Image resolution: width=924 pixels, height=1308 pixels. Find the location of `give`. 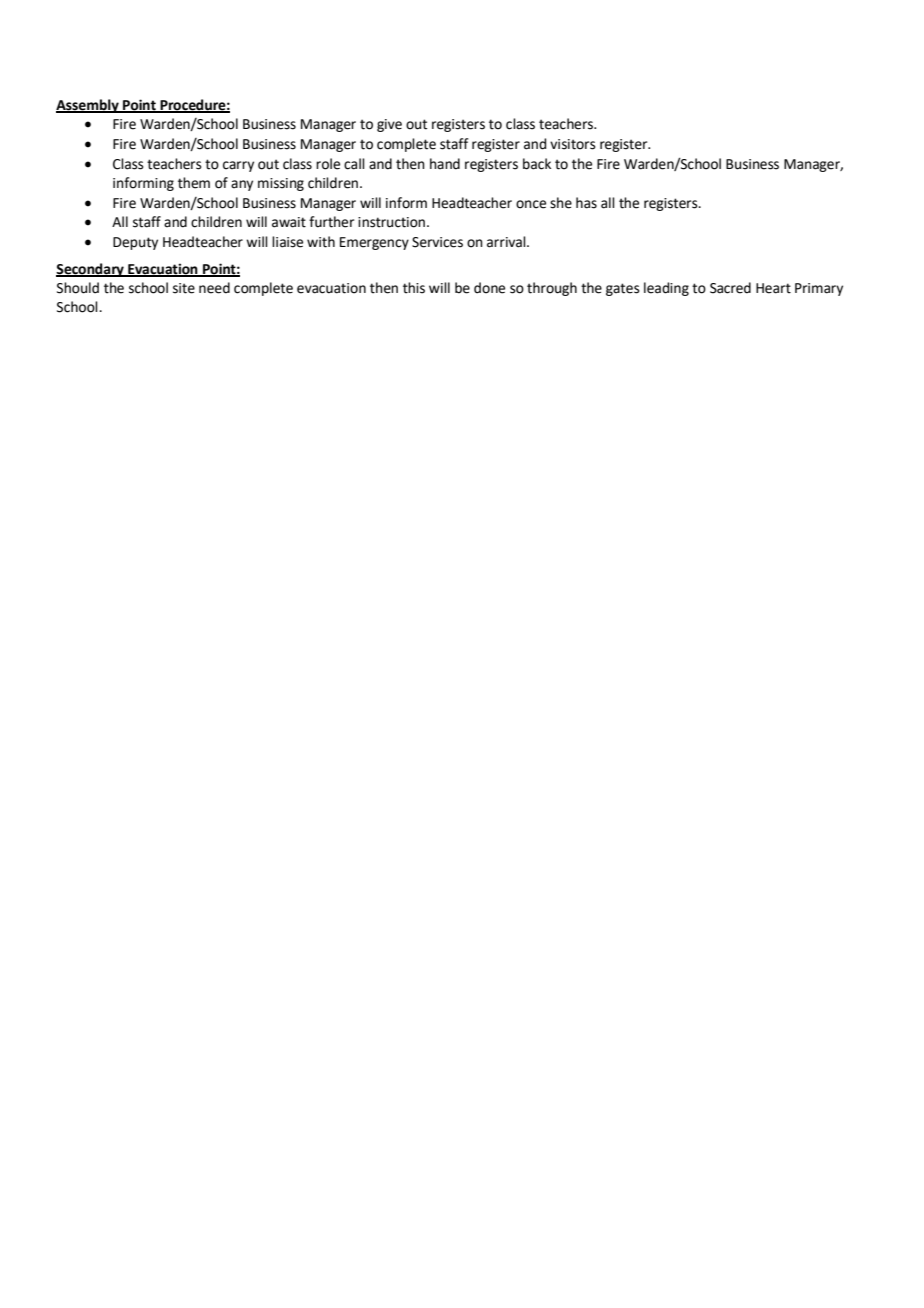

give is located at coordinates (389, 125).
